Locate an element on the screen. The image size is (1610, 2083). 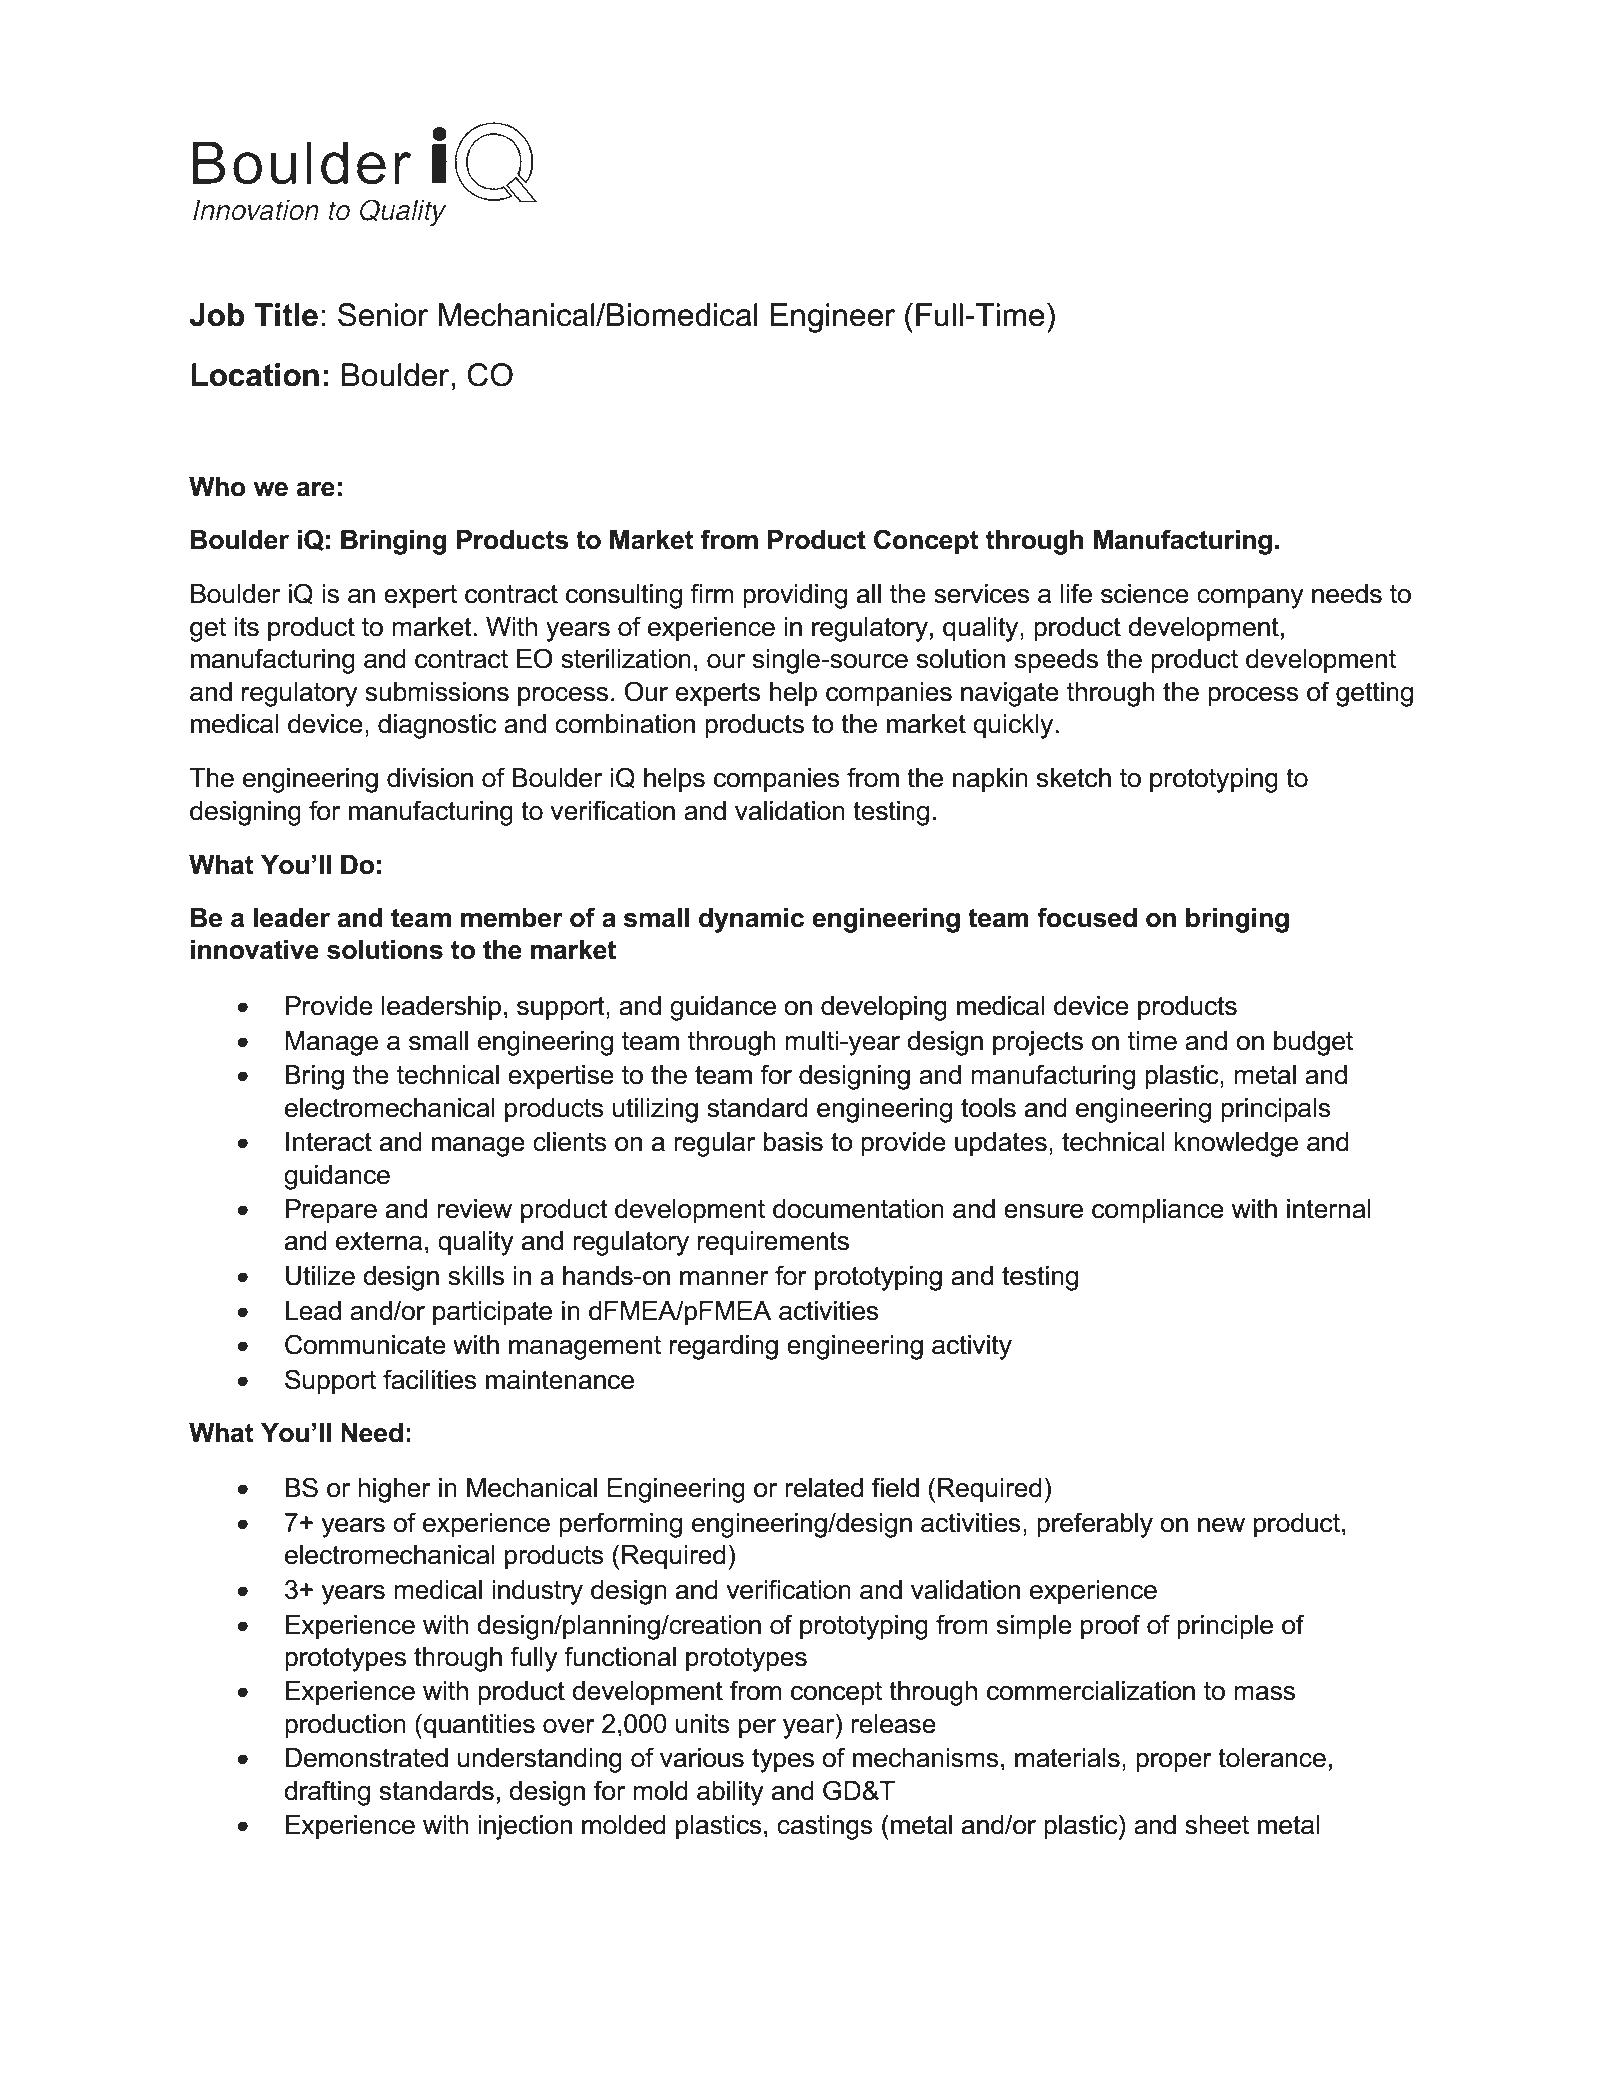
focused is located at coordinates (1087, 917).
